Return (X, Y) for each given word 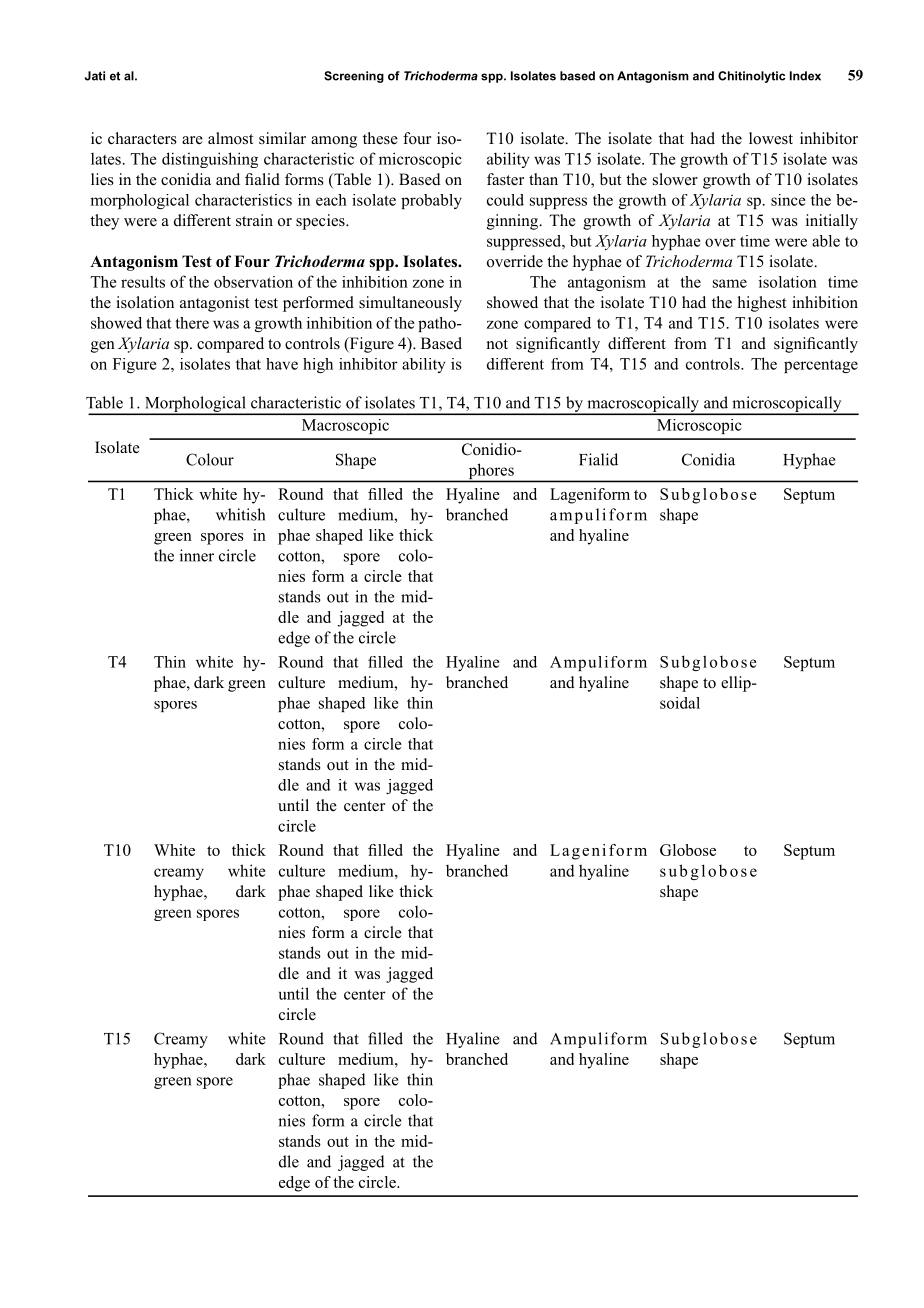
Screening (354, 77)
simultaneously (410, 304)
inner (197, 555)
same (730, 283)
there (192, 323)
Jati (95, 76)
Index (805, 76)
